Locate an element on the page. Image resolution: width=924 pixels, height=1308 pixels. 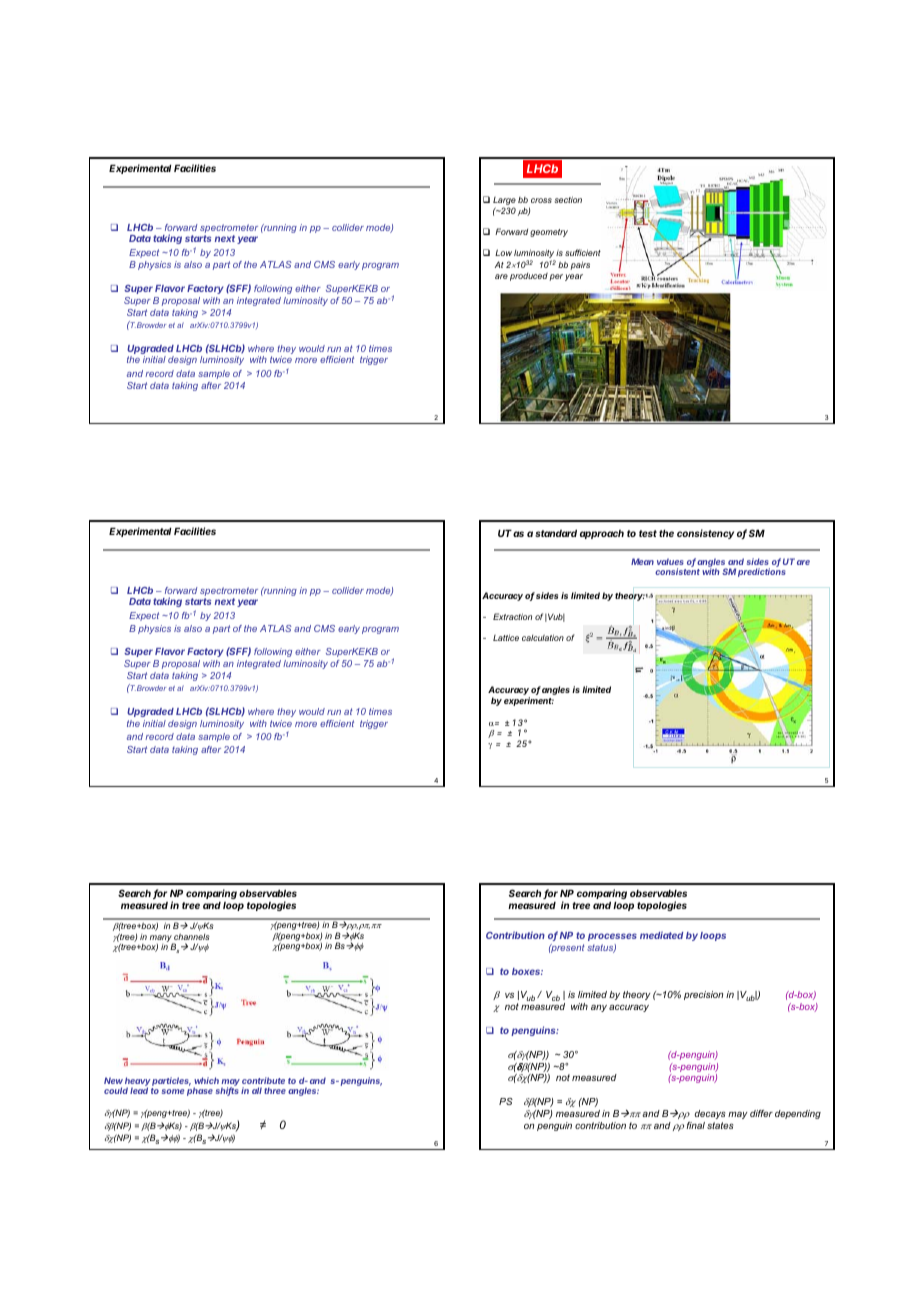
consistency is located at coordinates (705, 534).
